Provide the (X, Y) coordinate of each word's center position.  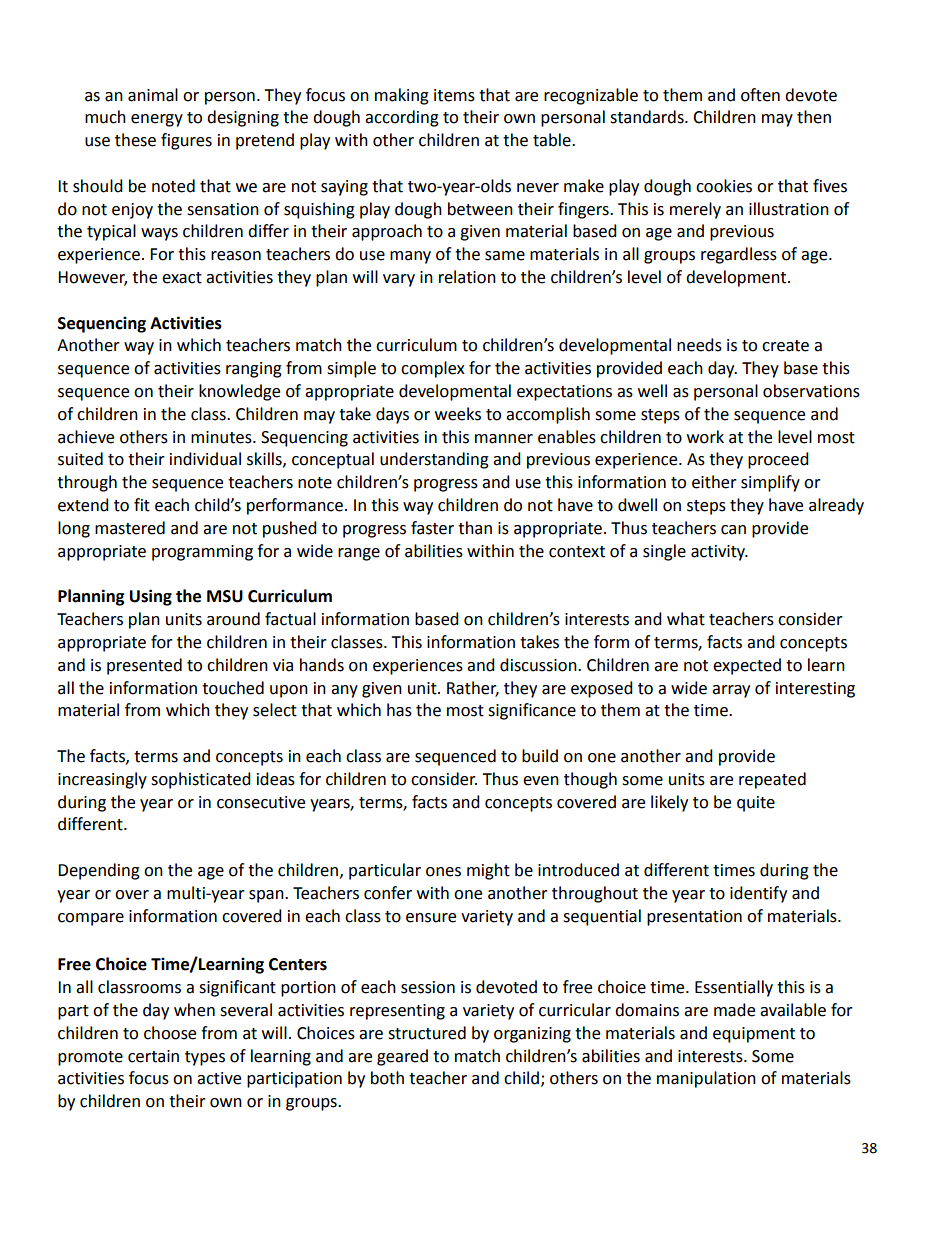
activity (719, 553)
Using (151, 597)
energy (157, 120)
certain (153, 1056)
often (760, 95)
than (475, 528)
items (454, 95)
